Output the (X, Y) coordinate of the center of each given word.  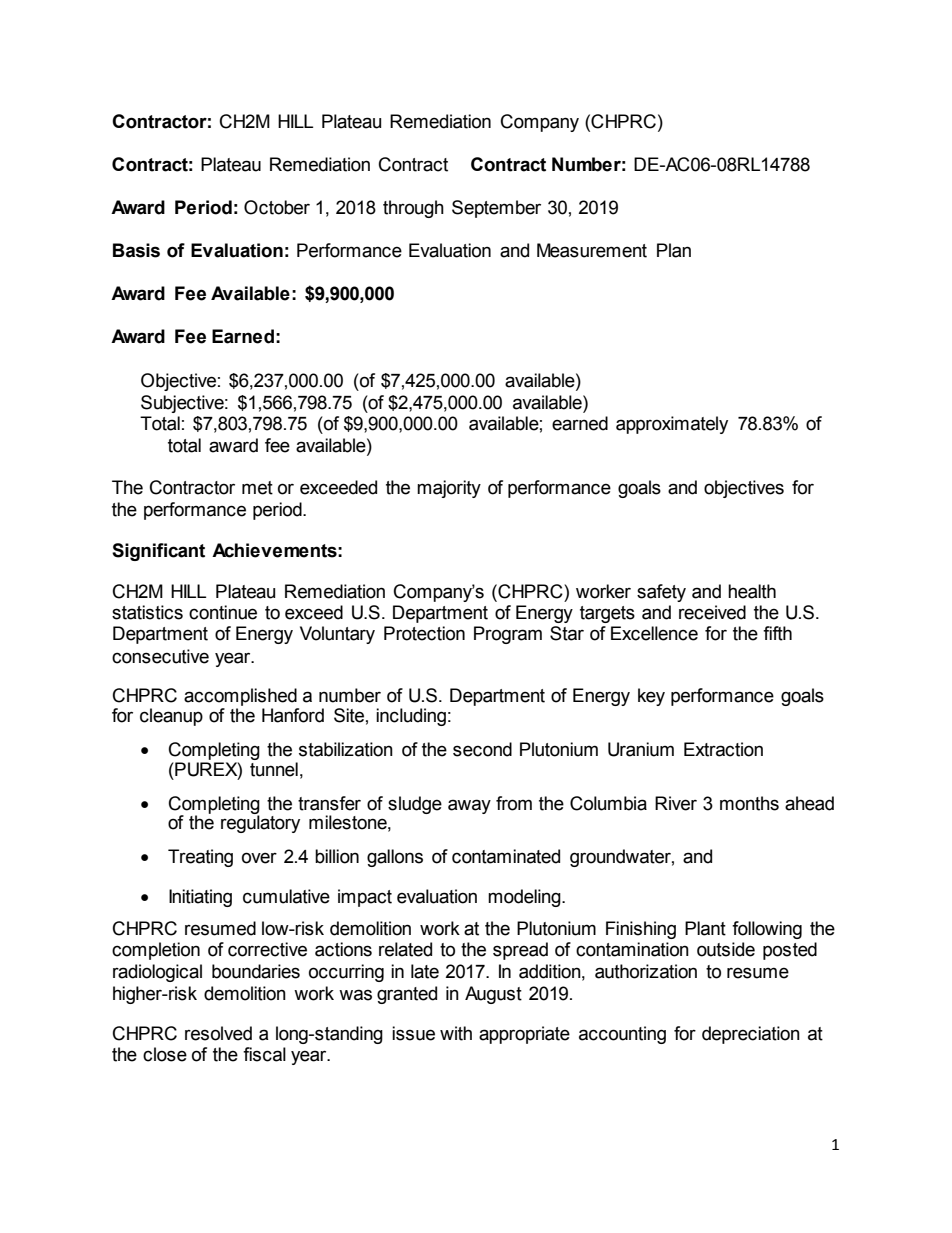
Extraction (723, 749)
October (277, 207)
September (496, 209)
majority (449, 489)
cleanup (171, 717)
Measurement (592, 250)
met (257, 488)
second (482, 749)
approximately (672, 425)
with (456, 1033)
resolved (218, 1033)
